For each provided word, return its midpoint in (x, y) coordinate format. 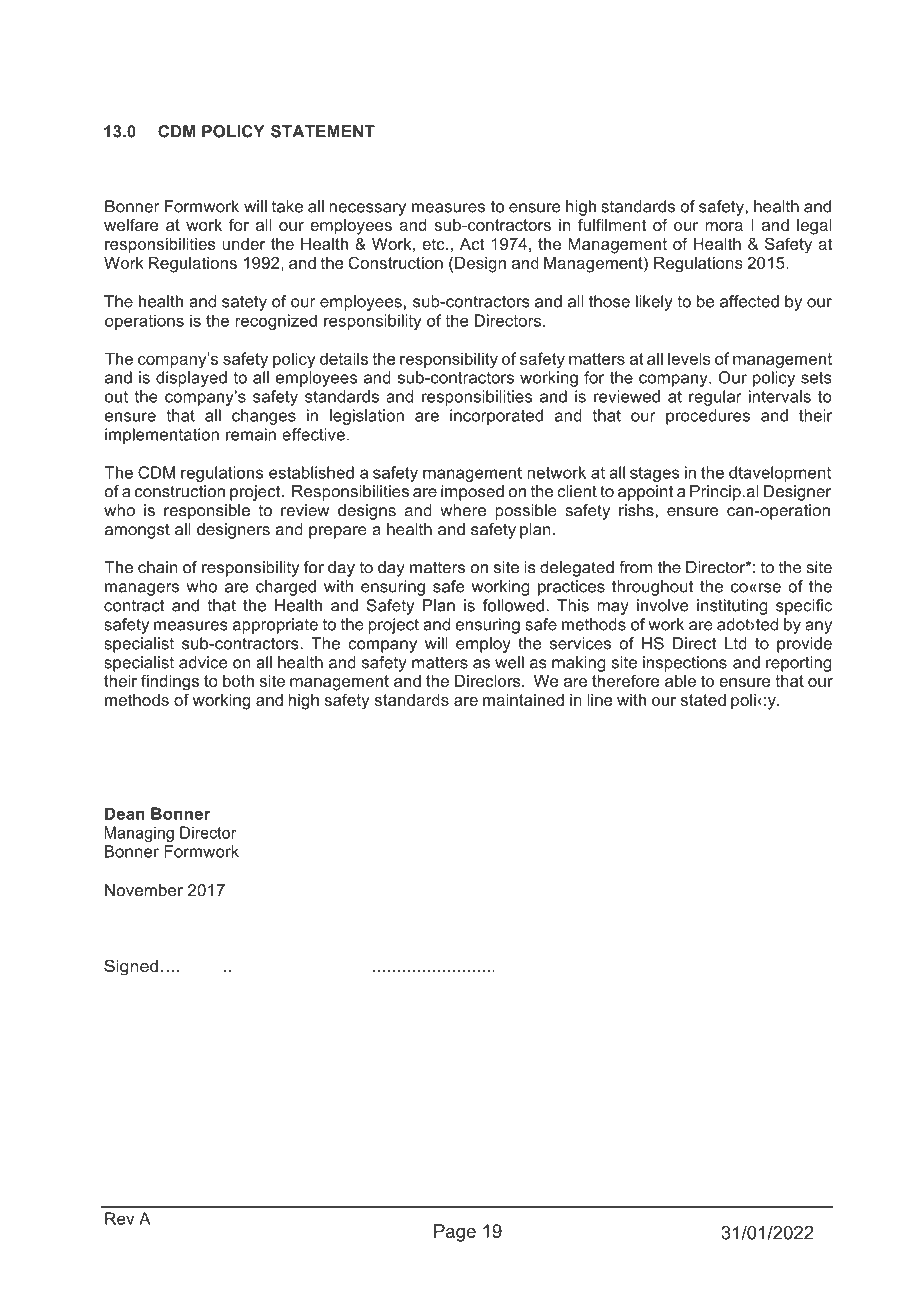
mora (724, 226)
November (144, 890)
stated (703, 700)
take (287, 206)
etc (434, 244)
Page (455, 1233)
